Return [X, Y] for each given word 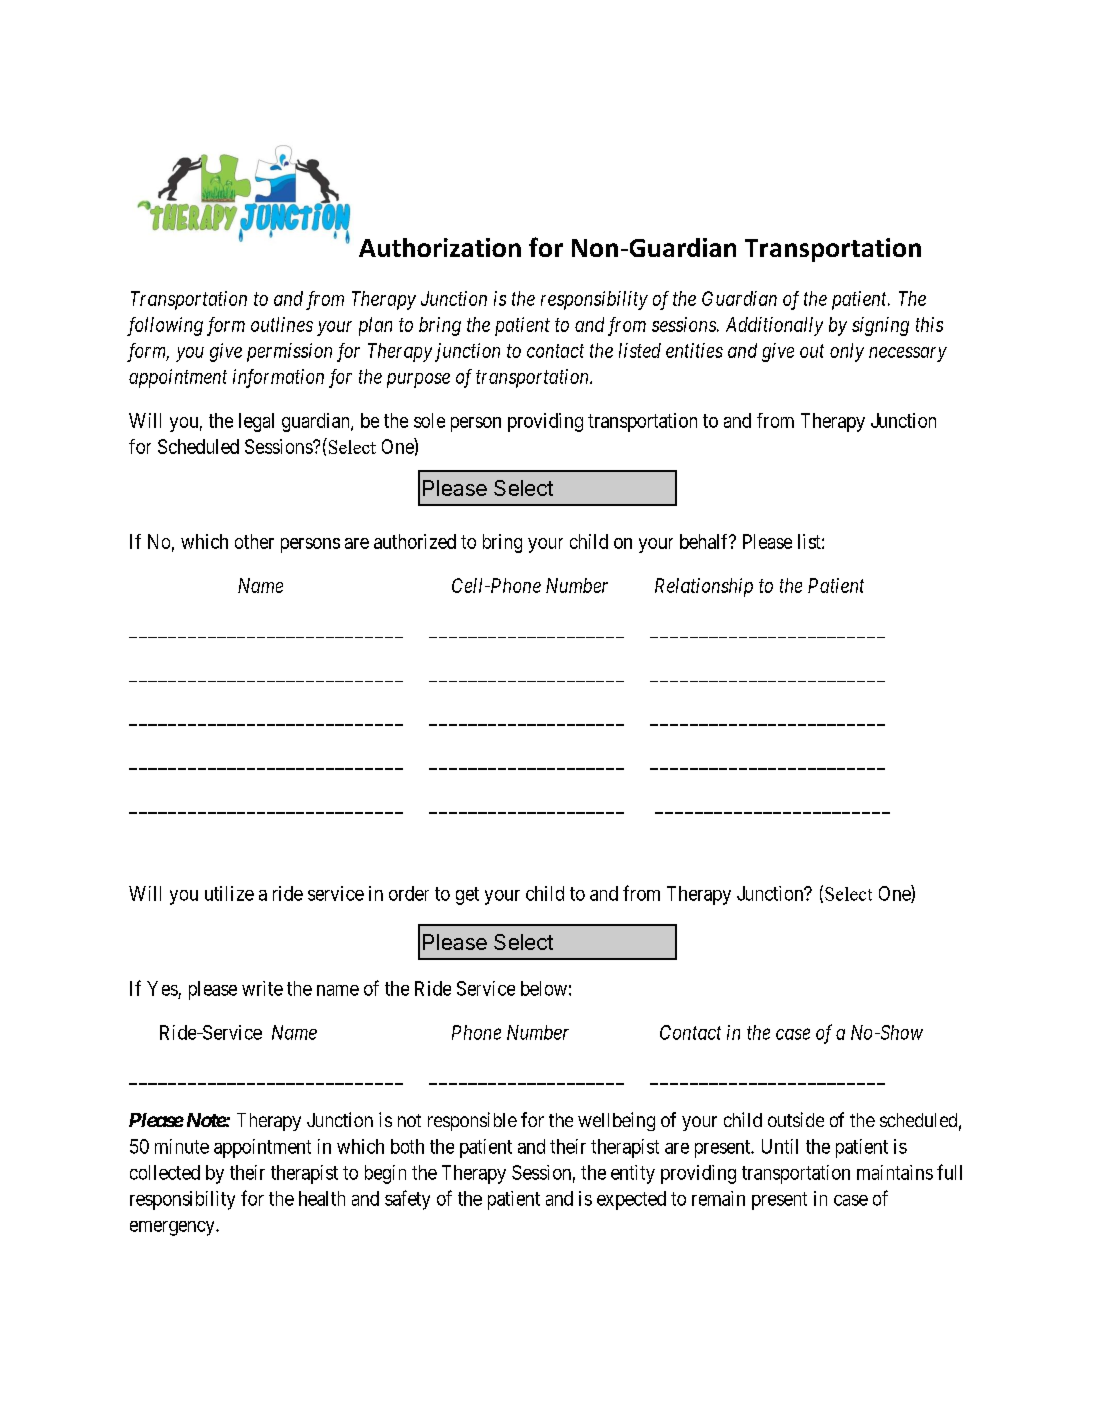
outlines [282, 324]
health [322, 1198]
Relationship [704, 587]
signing [880, 326]
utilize [229, 893]
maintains [895, 1172]
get [467, 896]
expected [631, 1200]
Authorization [440, 247]
